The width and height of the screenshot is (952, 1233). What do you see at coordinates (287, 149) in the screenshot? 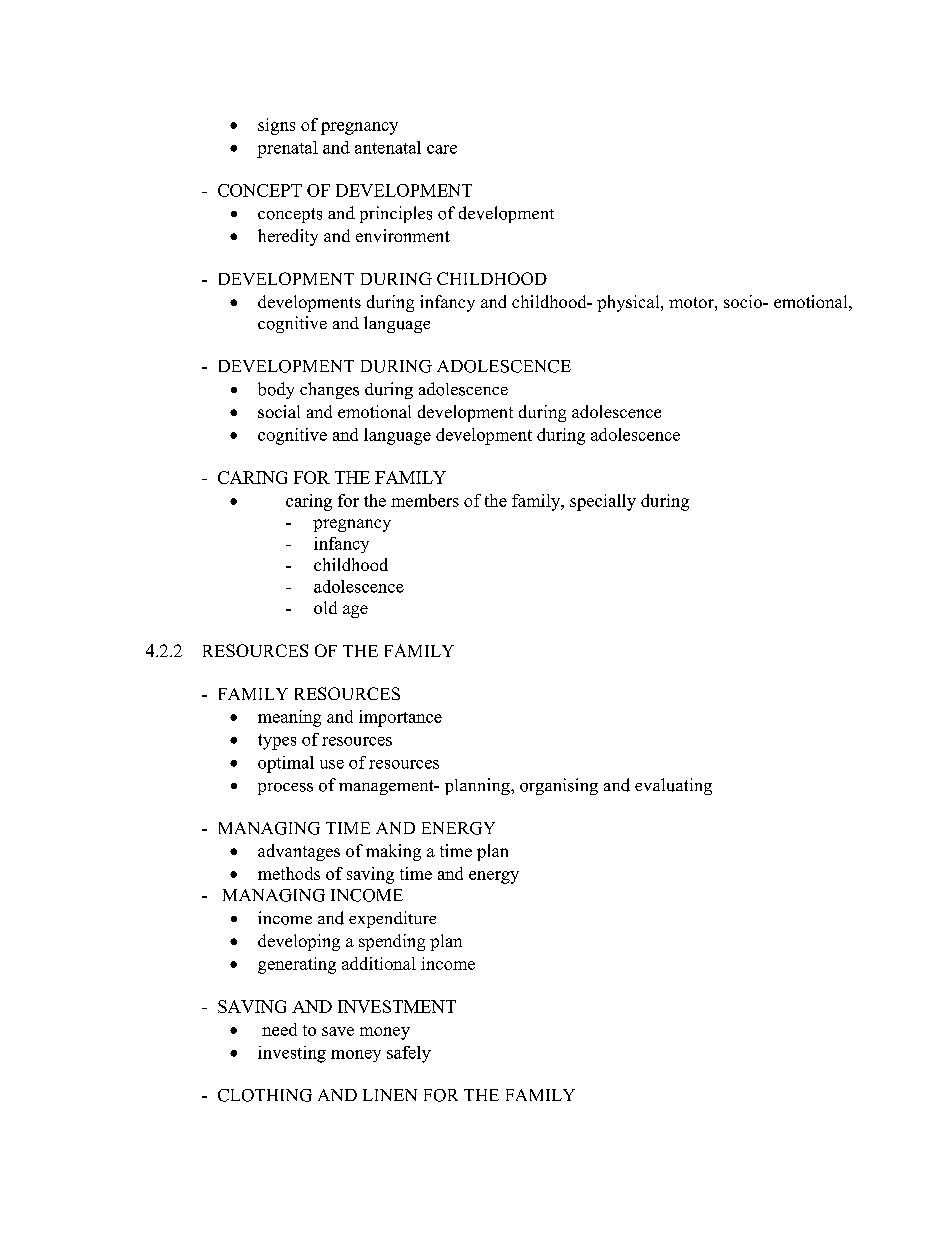
I see `prenatal` at bounding box center [287, 149].
